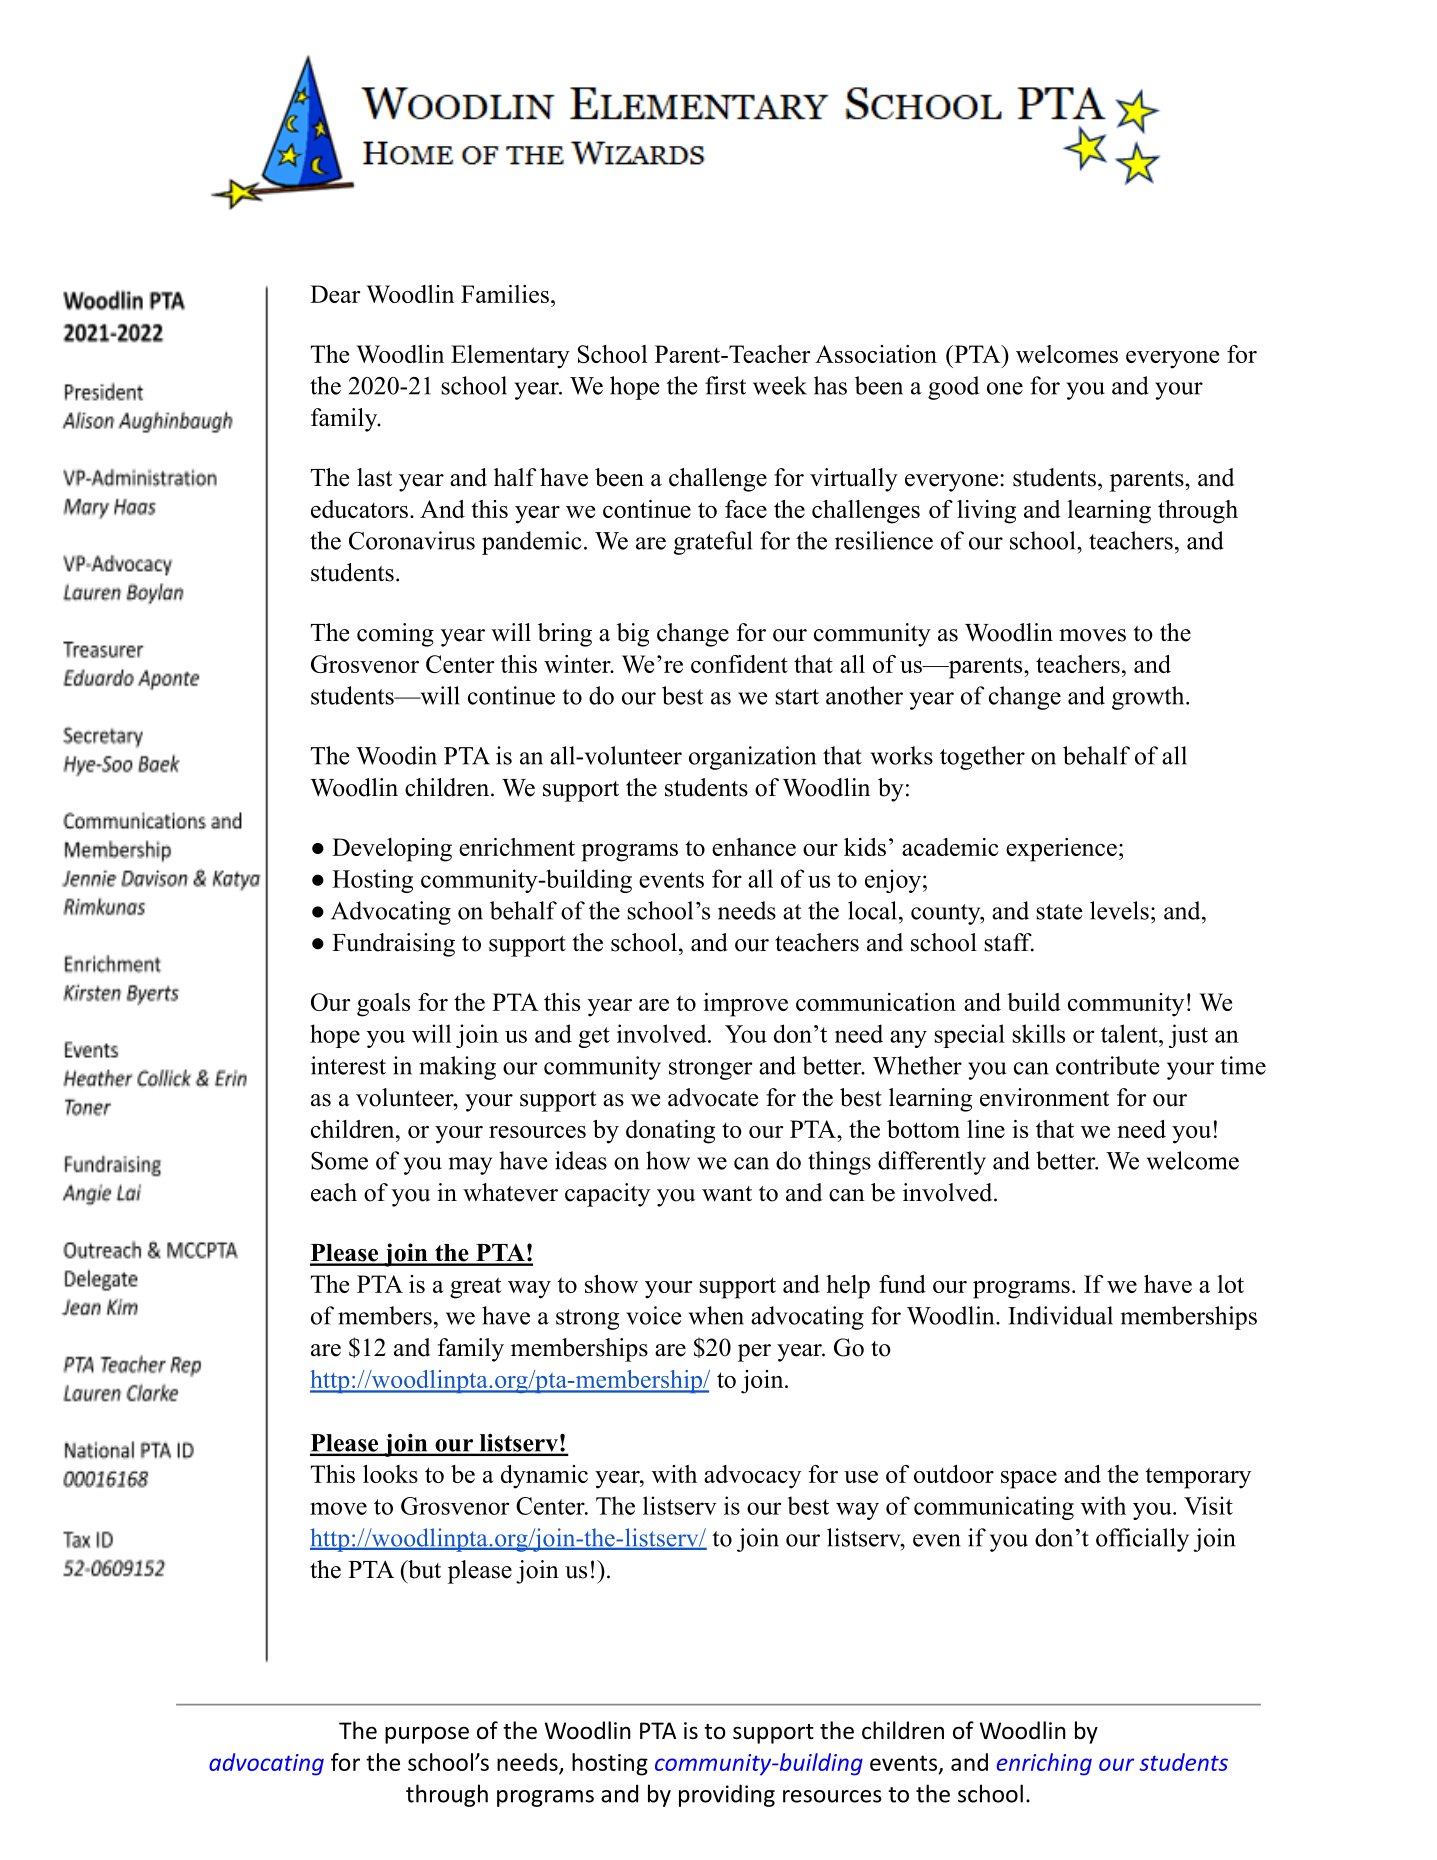  Describe the element at coordinates (745, 1005) in the page. I see `improve` at that location.
